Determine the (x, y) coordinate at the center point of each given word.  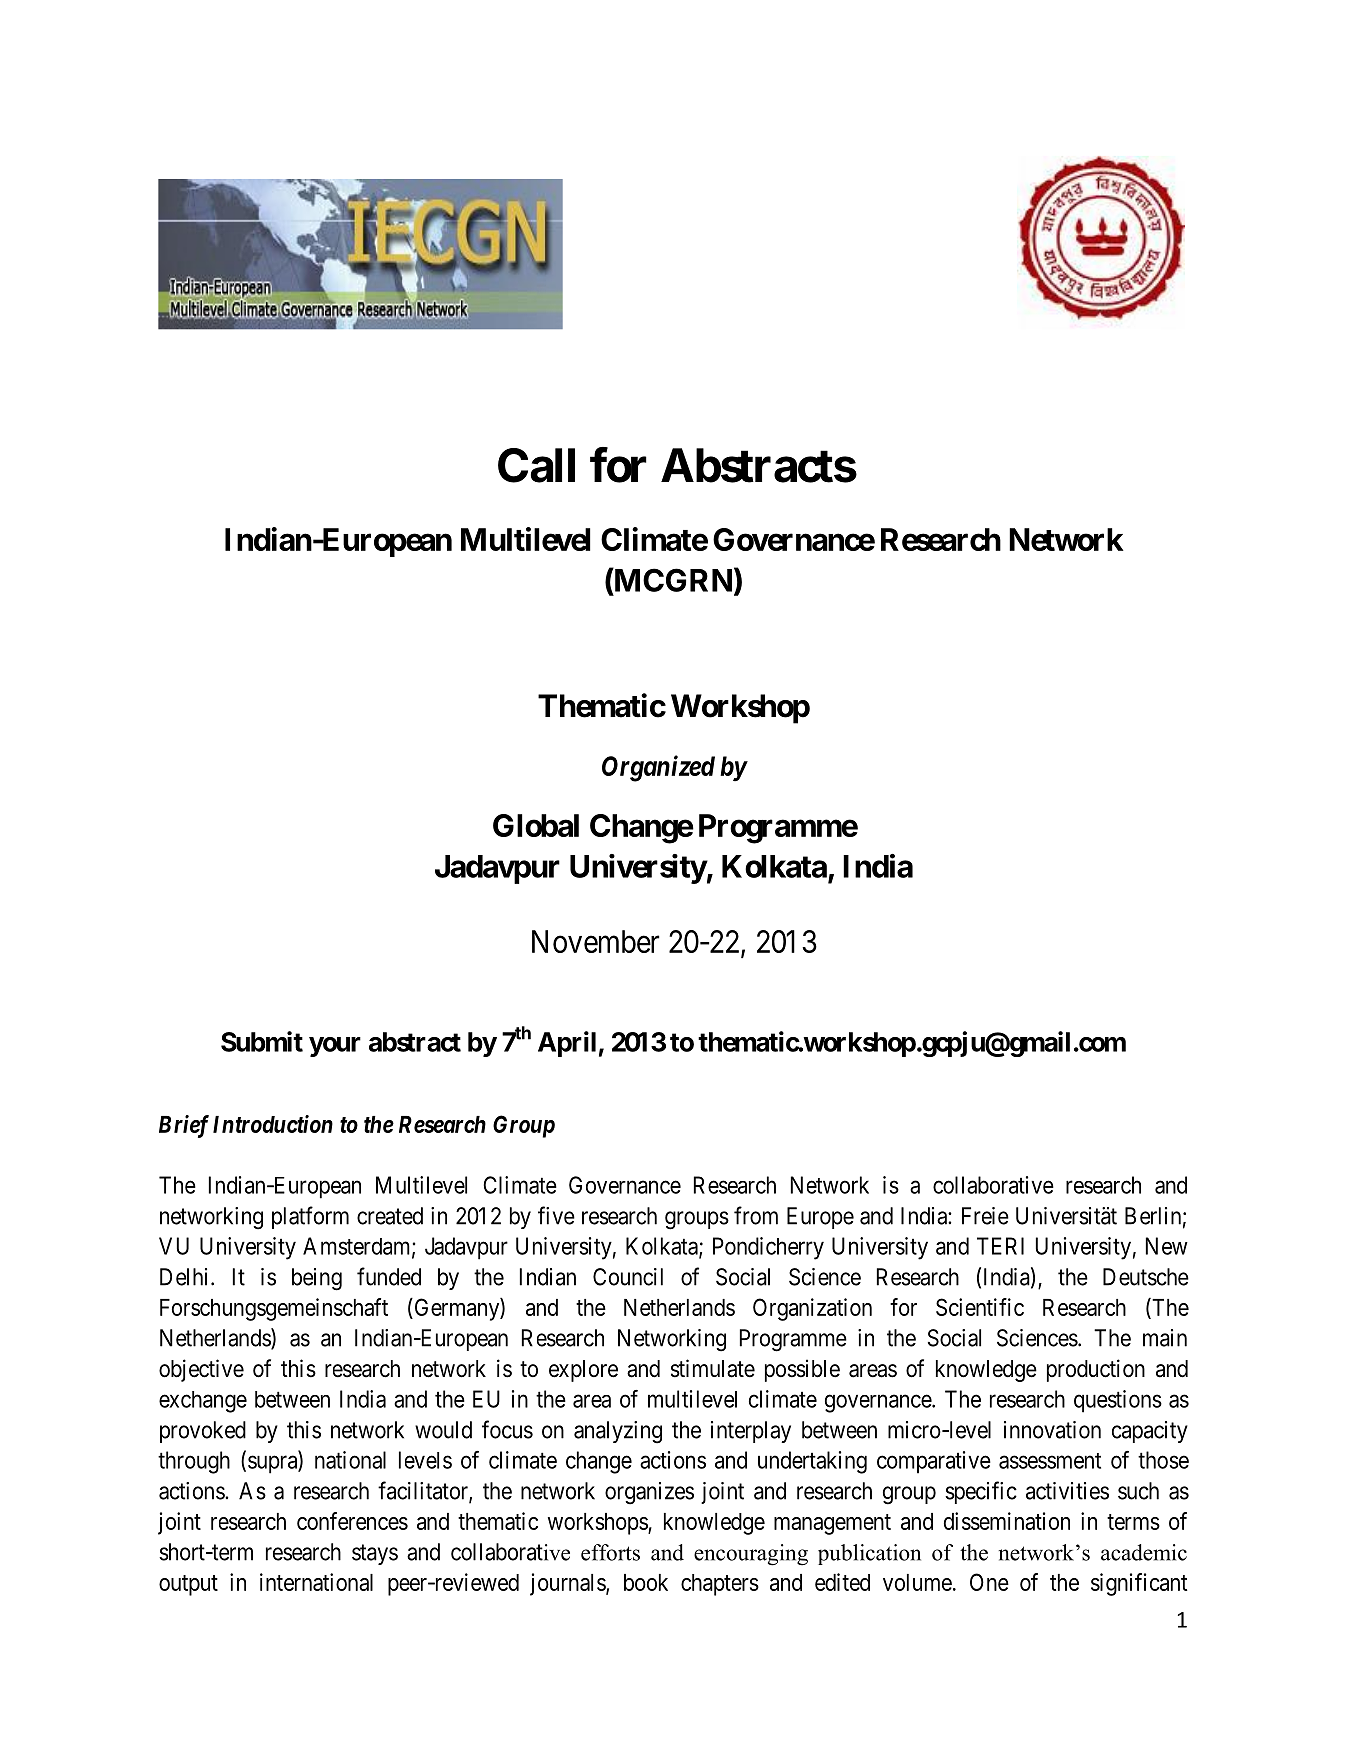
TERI (1000, 1246)
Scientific (980, 1307)
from (756, 1215)
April (567, 1044)
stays (375, 1554)
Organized (658, 768)
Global (536, 825)
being (317, 1279)
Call (536, 465)
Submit (262, 1041)
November (596, 941)
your (335, 1047)
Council (628, 1277)
